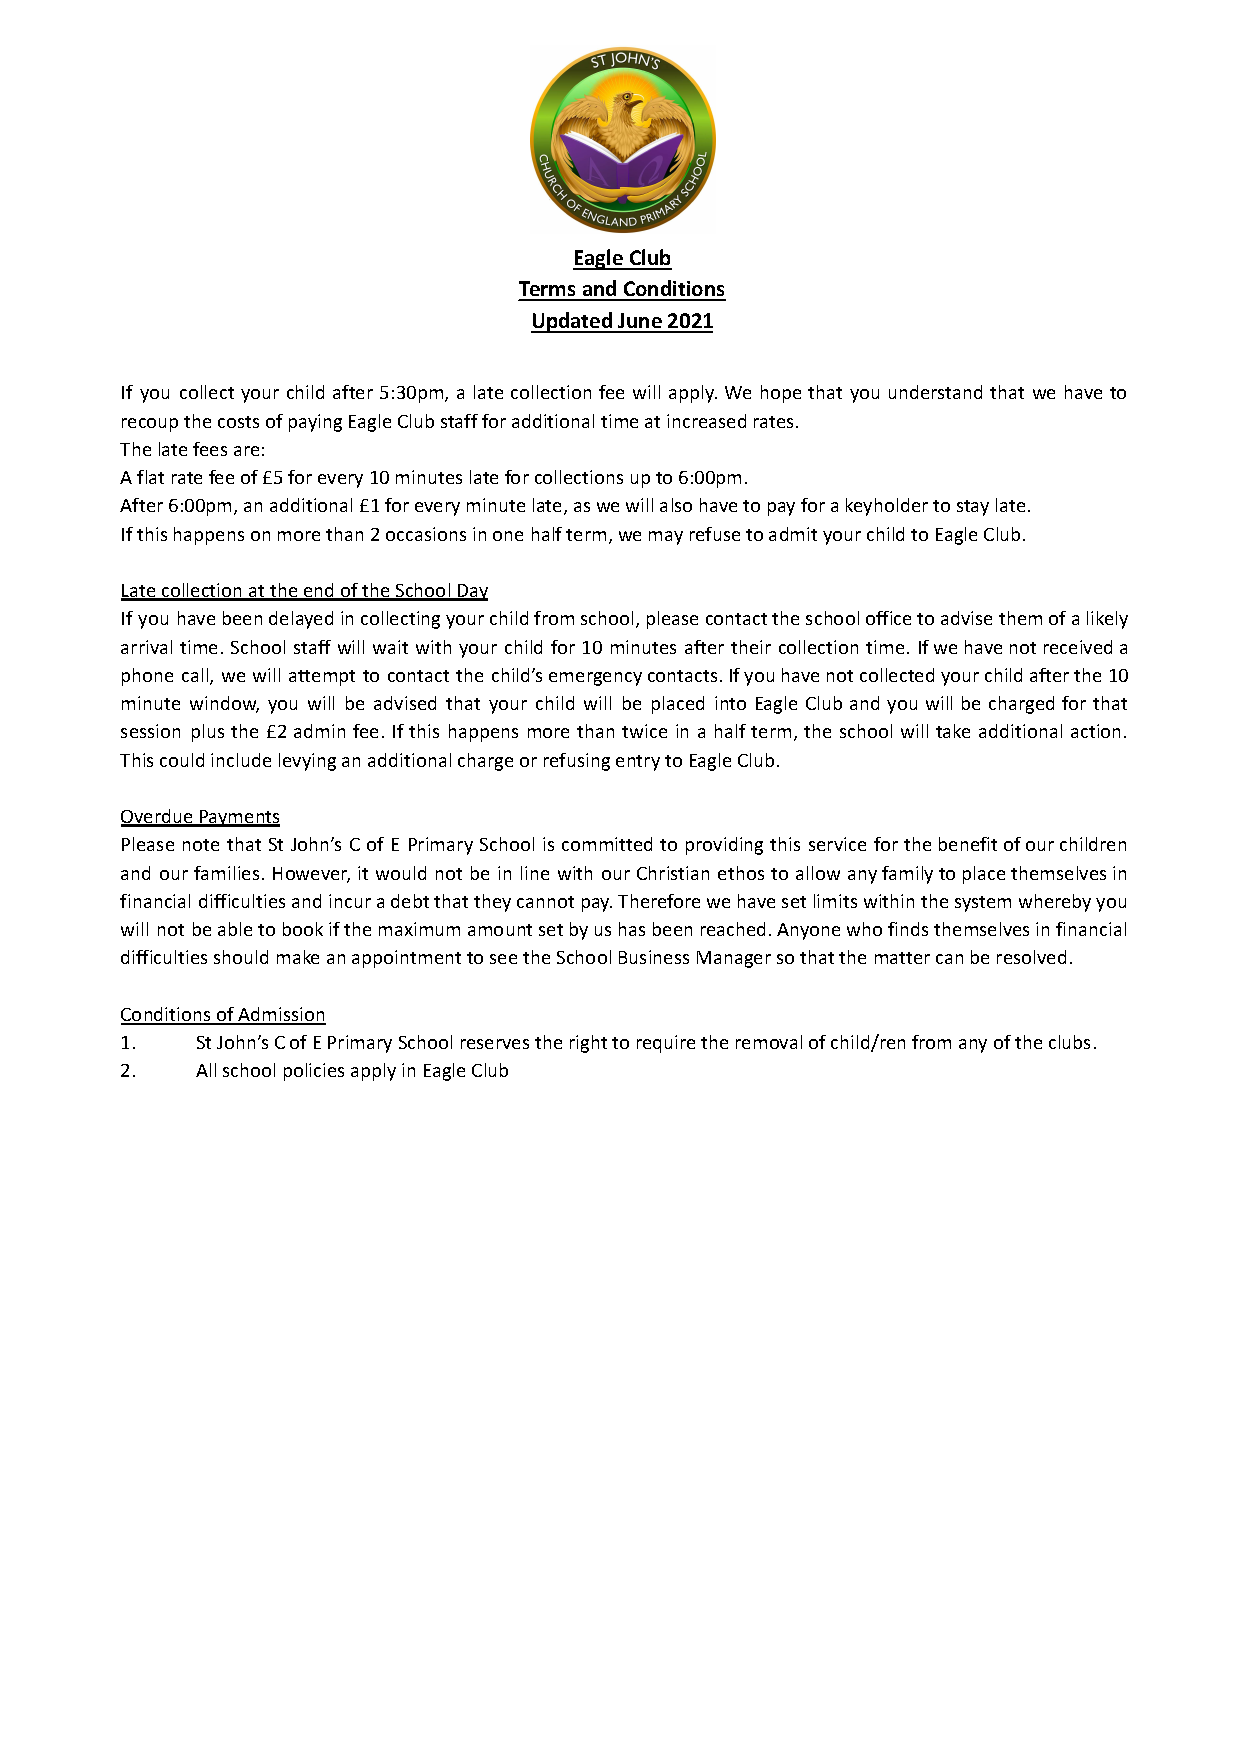 This screenshot has height=1762, width=1247. Describe the element at coordinates (238, 422) in the screenshot. I see `costs` at that location.
